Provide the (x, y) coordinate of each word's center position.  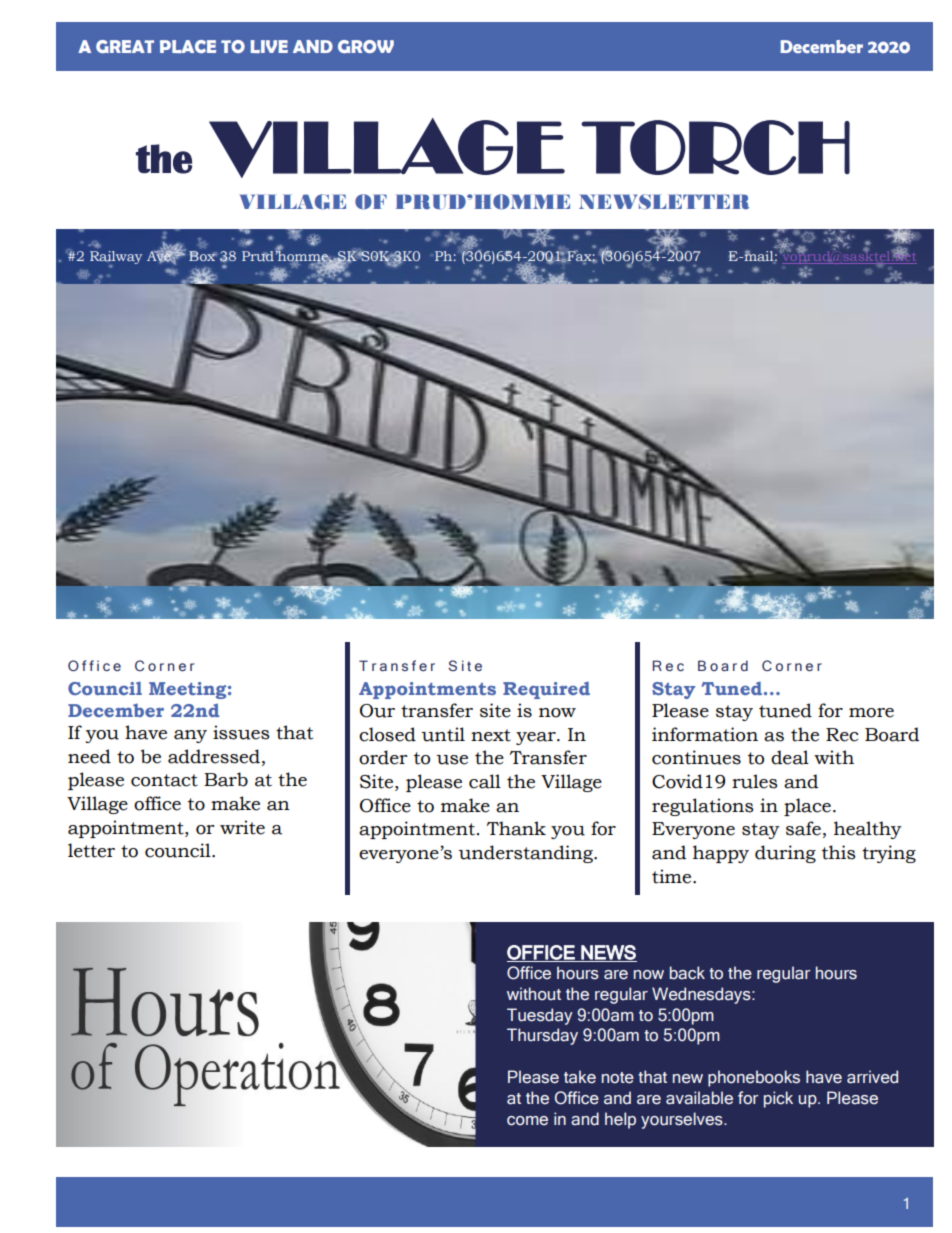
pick (778, 1099)
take (580, 1077)
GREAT (125, 46)
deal (790, 757)
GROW (366, 46)
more (871, 713)
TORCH (715, 147)
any (190, 736)
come (527, 1121)
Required (546, 690)
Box (203, 256)
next (491, 735)
